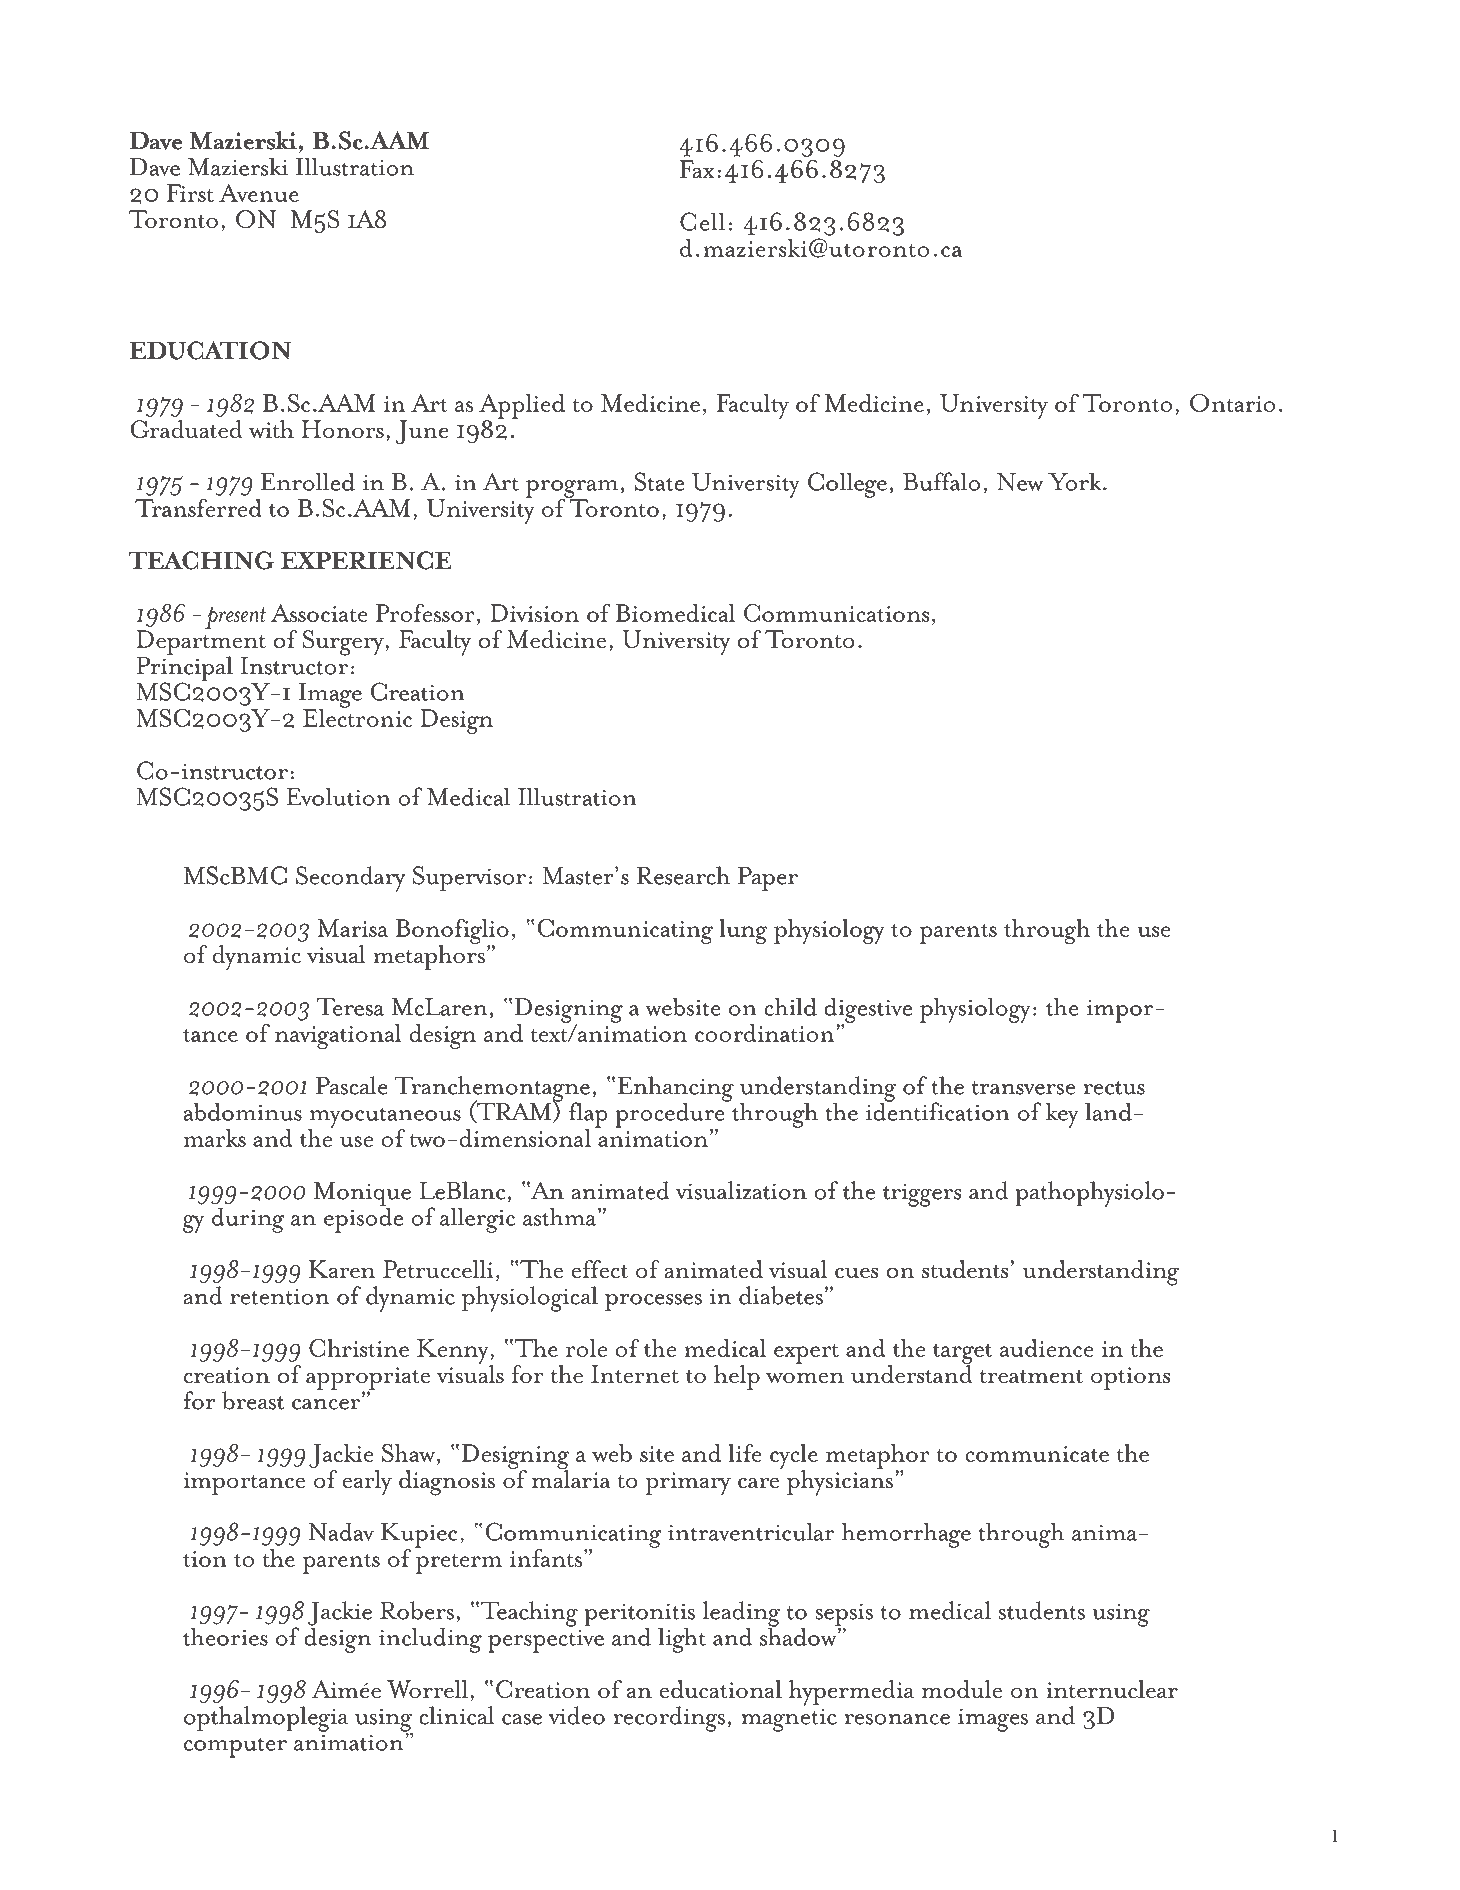 The width and height of the image is (1460, 1890). Describe the element at coordinates (259, 193) in the image. I see `Avenue` at that location.
